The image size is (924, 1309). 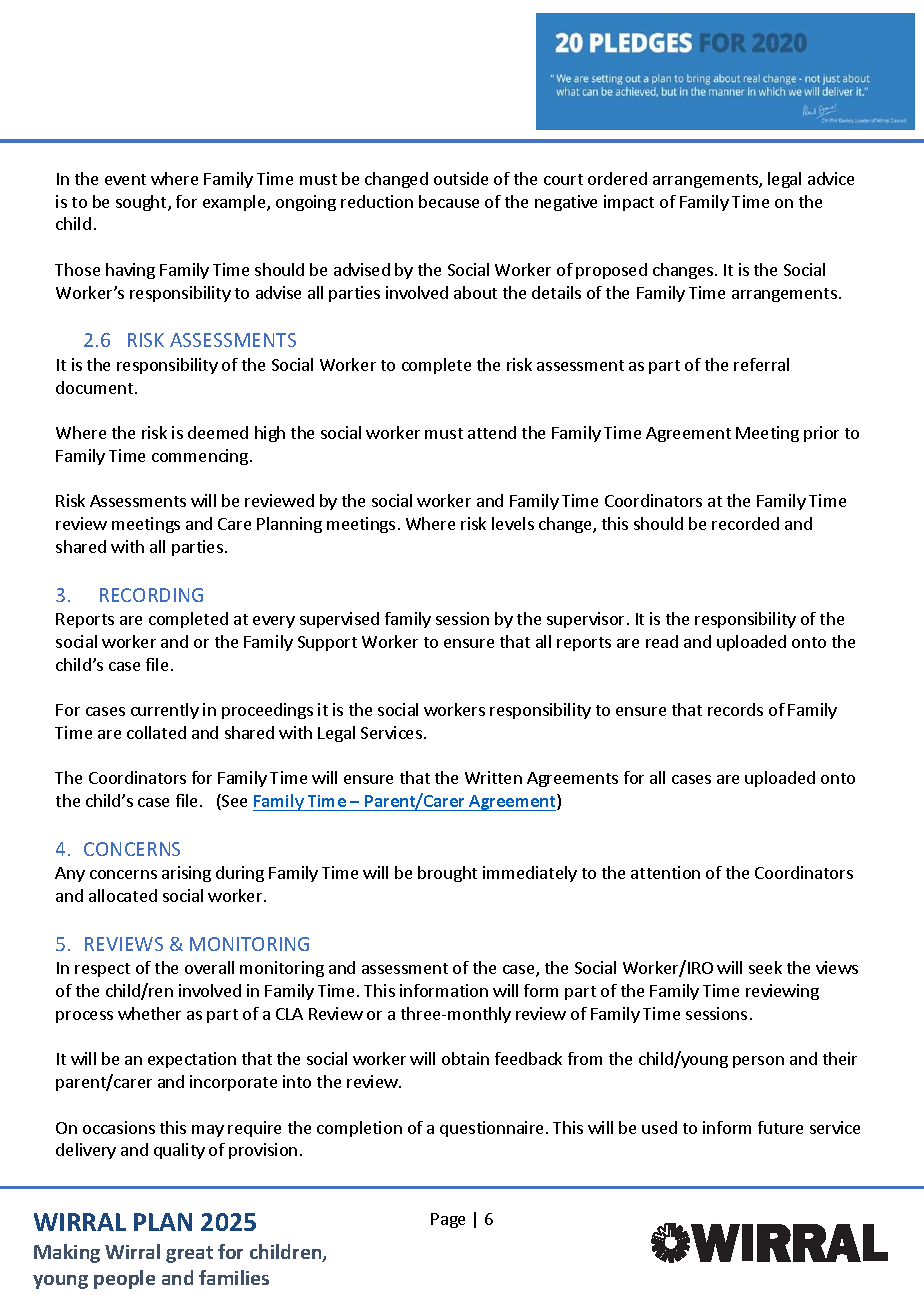 What do you see at coordinates (492, 432) in the image?
I see `attend` at bounding box center [492, 432].
